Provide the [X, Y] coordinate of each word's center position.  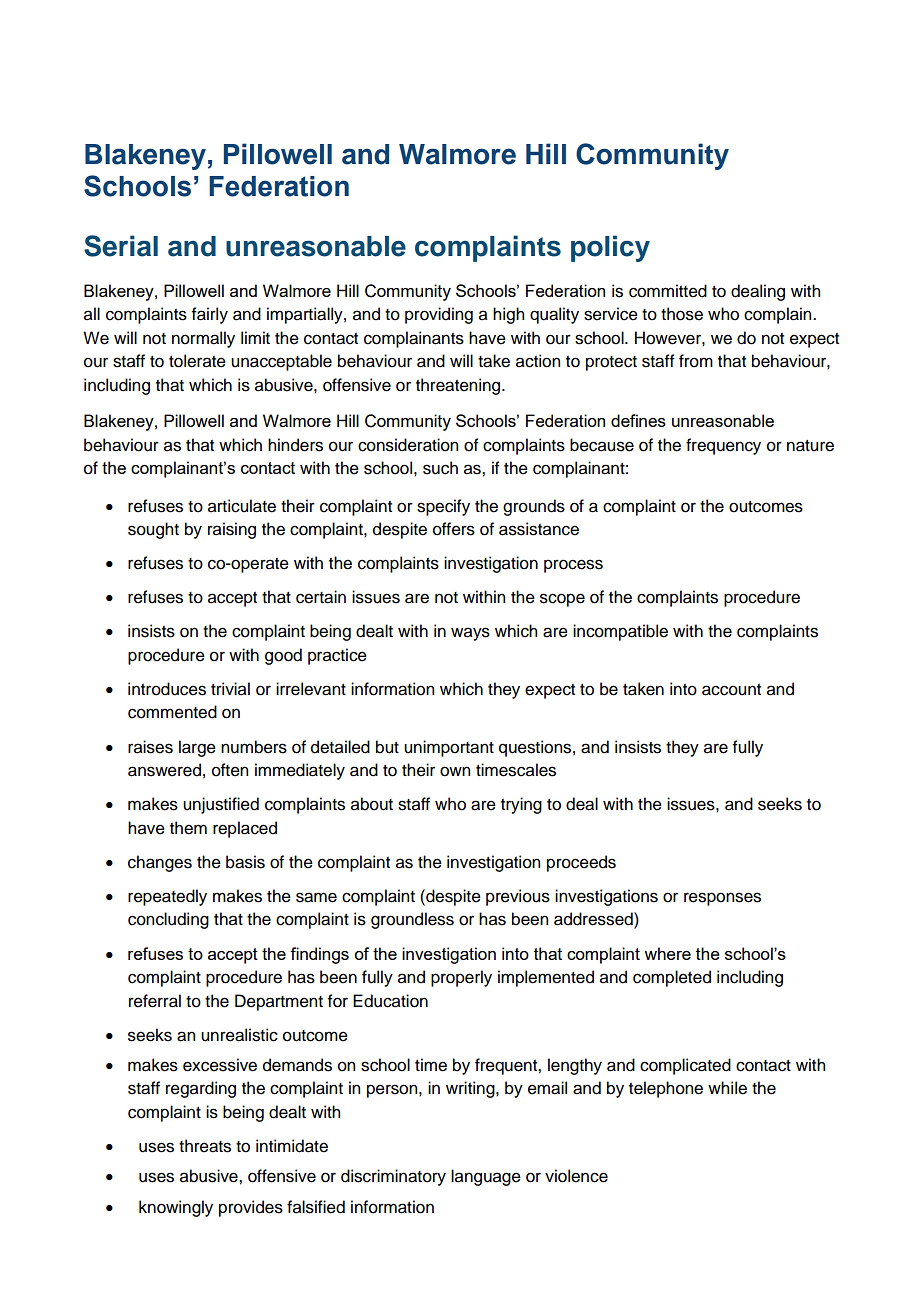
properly [461, 978]
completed [672, 978]
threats [205, 1146]
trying [521, 805]
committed [668, 291]
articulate [242, 506]
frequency [723, 446]
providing [439, 315]
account [731, 690]
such [440, 468]
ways [470, 634]
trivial [230, 689]
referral [155, 1001]
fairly [210, 315]
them [188, 828]
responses [722, 899]
